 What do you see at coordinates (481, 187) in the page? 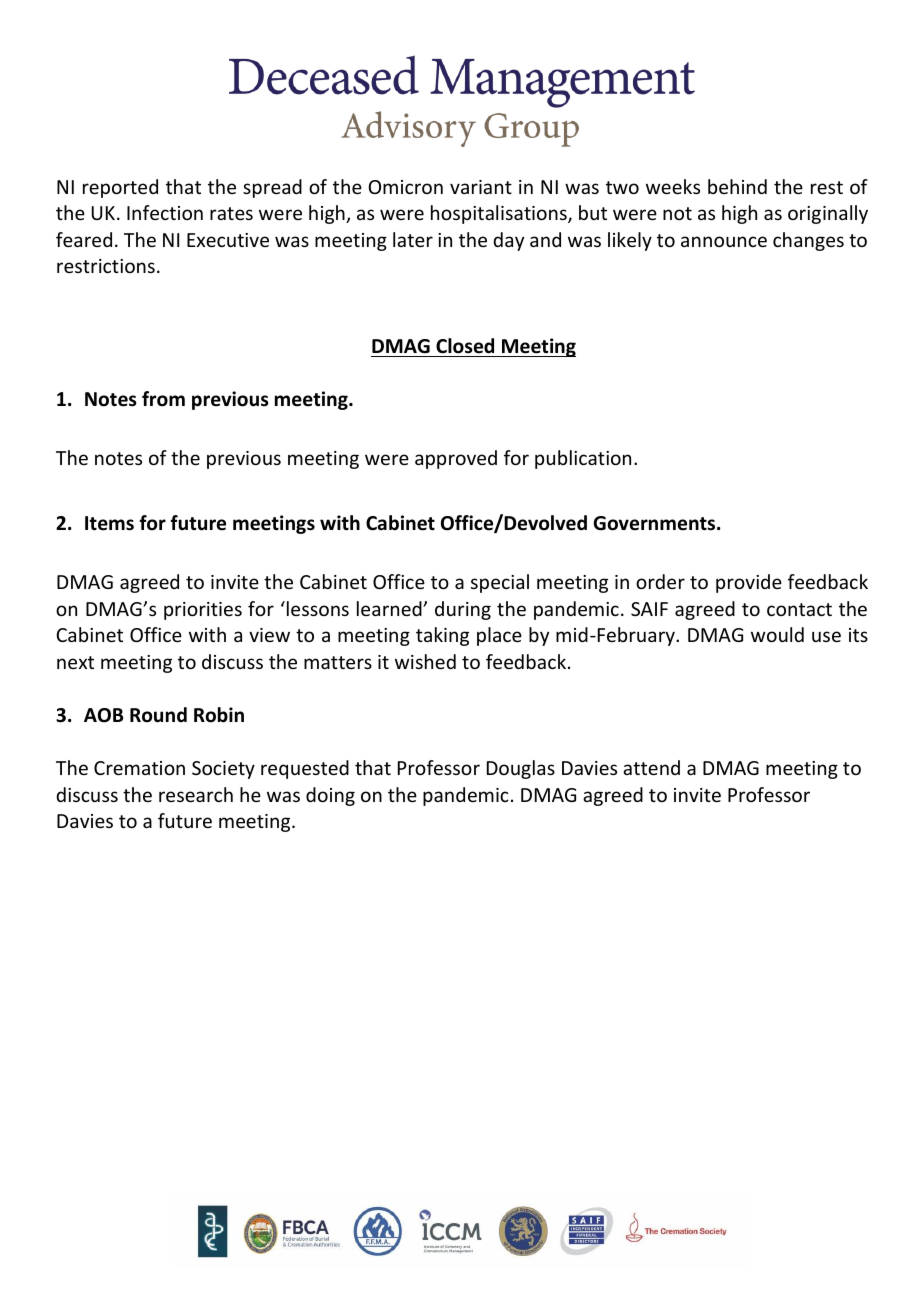
I see `variant` at bounding box center [481, 187].
